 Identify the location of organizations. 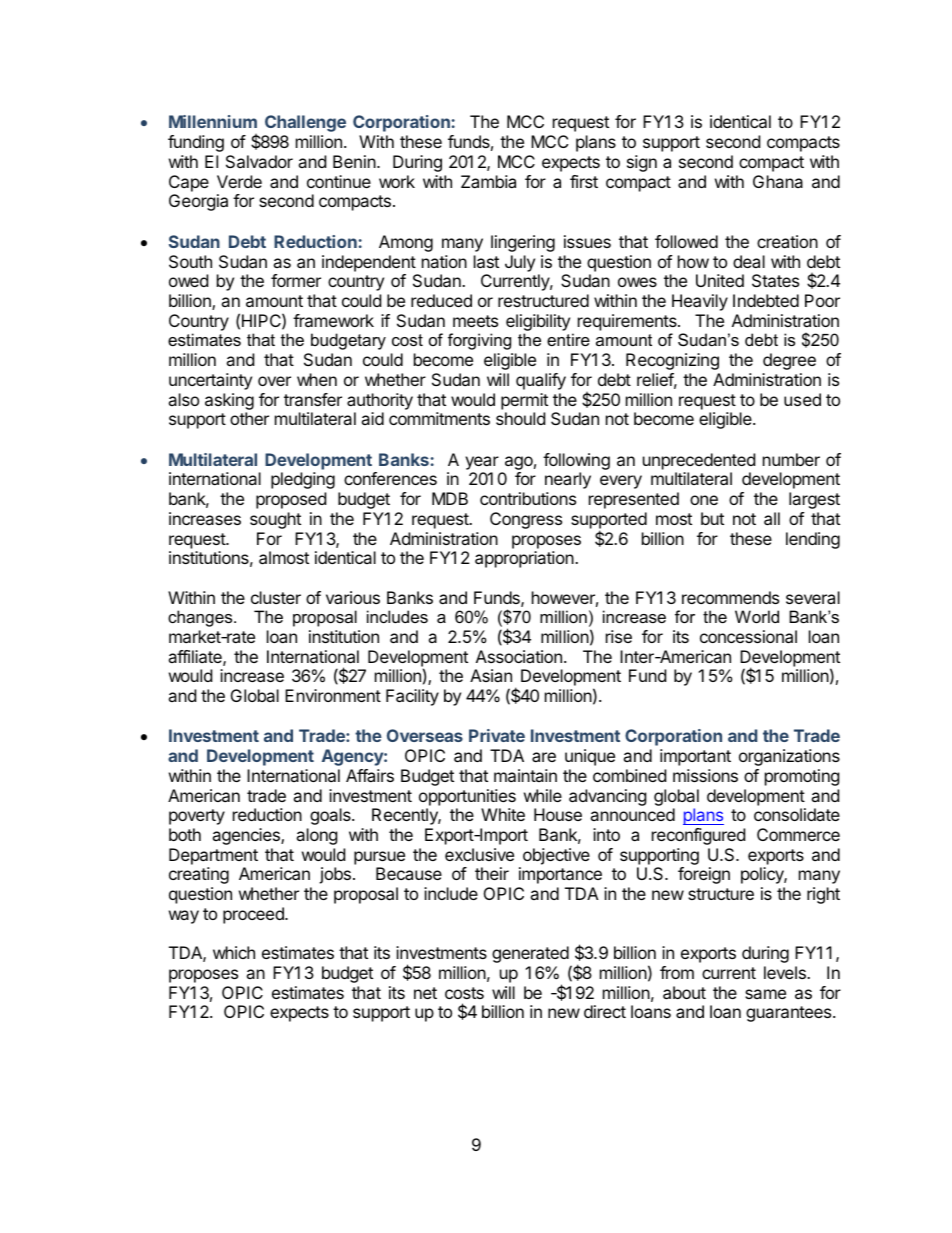
(789, 757).
